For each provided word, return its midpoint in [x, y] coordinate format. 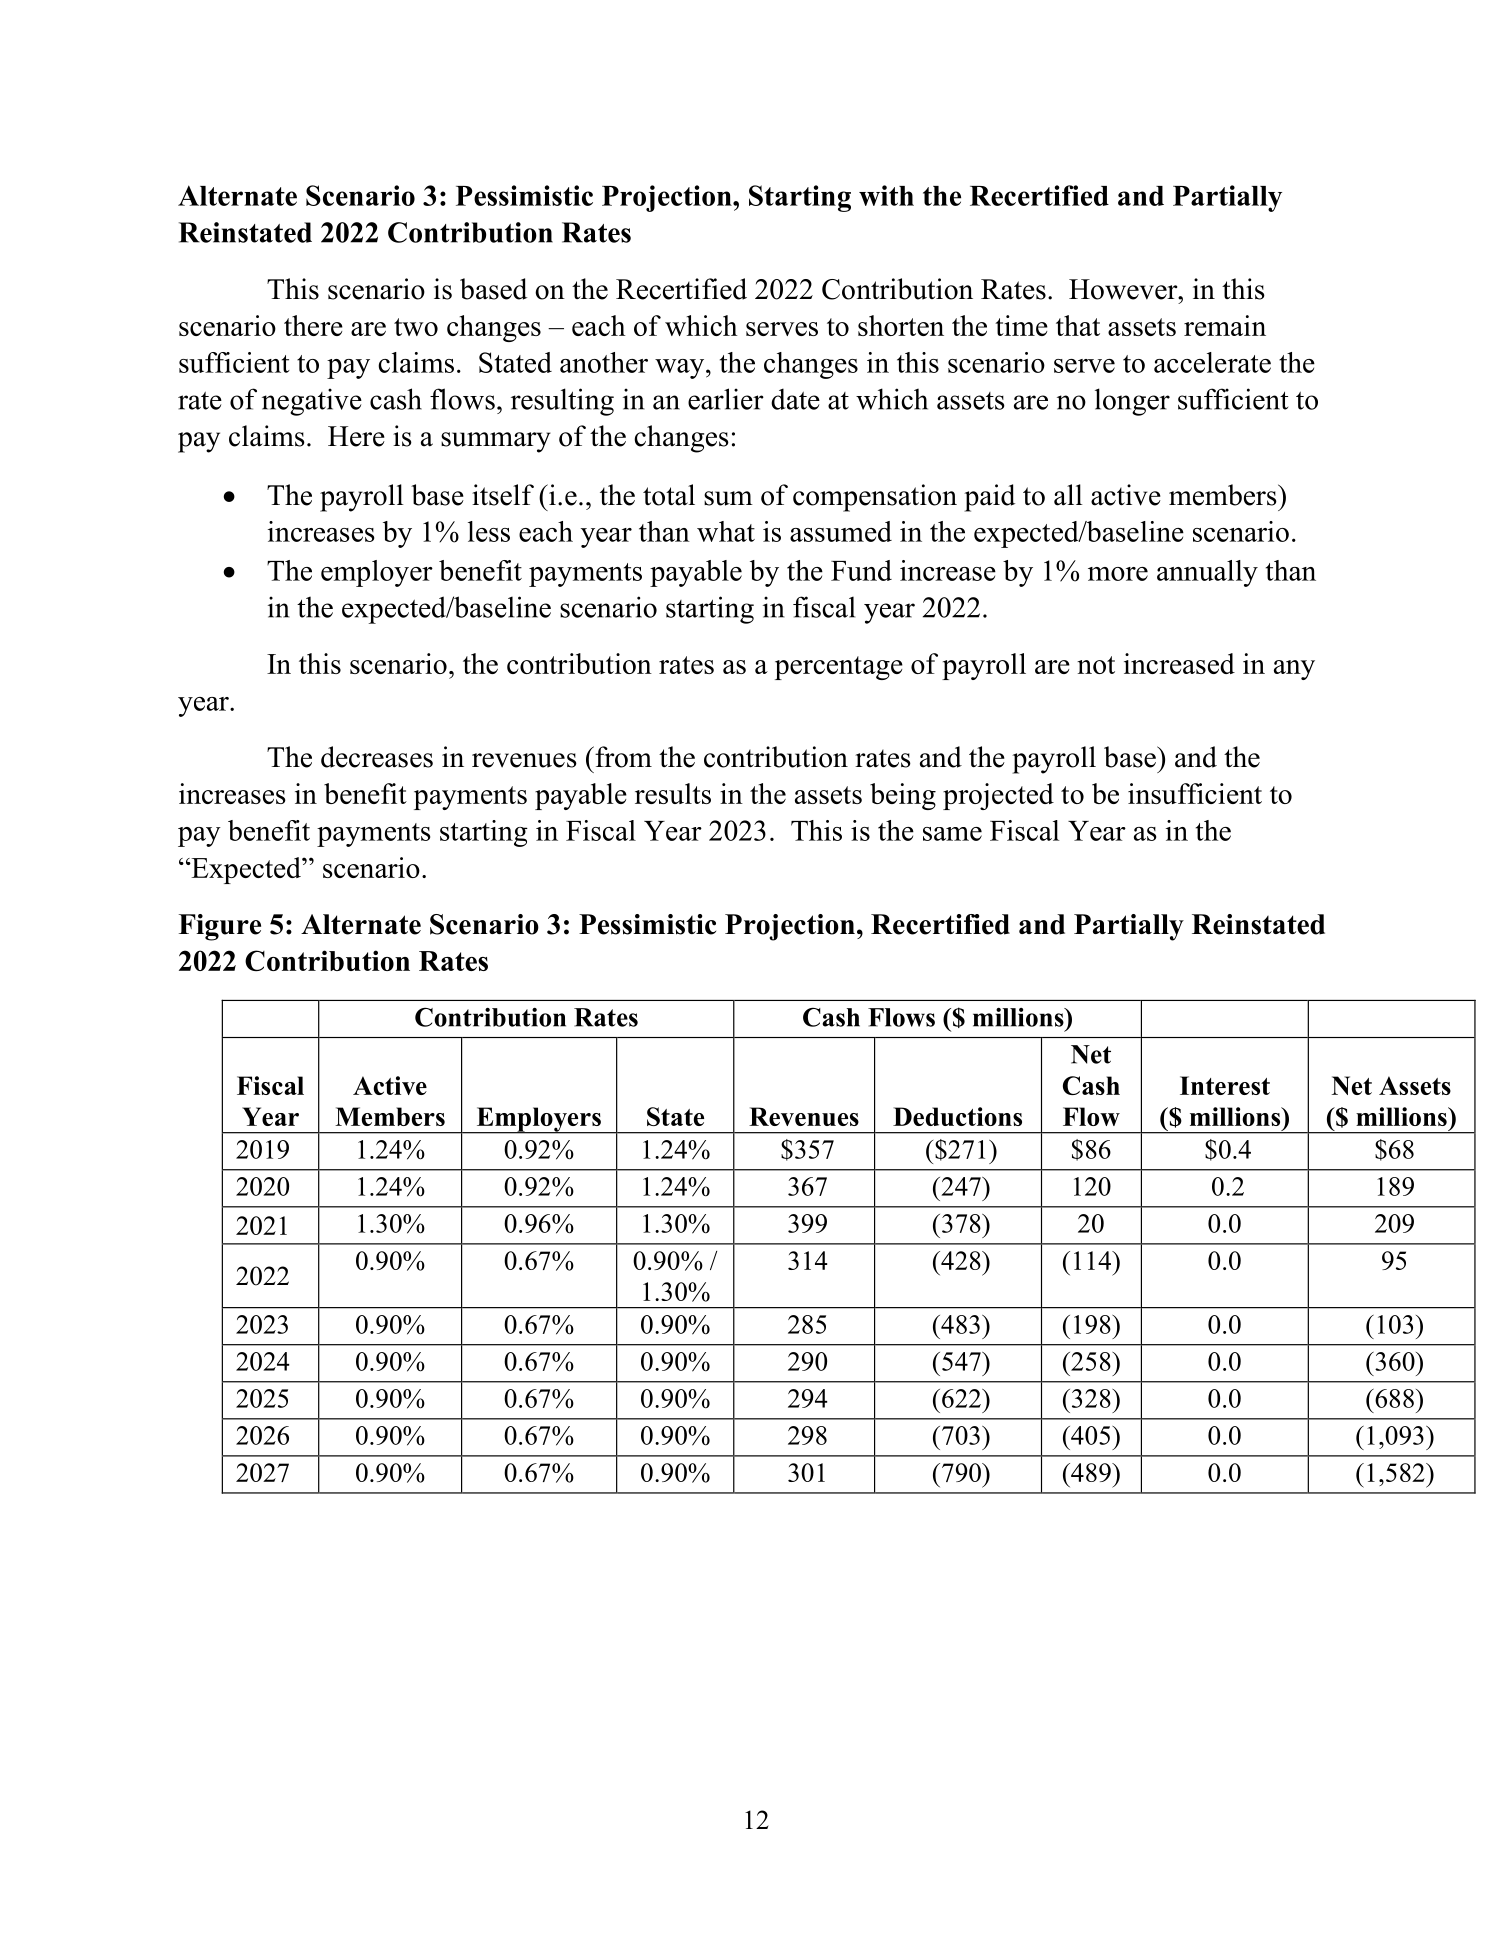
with [886, 195]
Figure [220, 927]
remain [1225, 325]
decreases [377, 757]
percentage [839, 668]
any [1294, 670]
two [416, 327]
